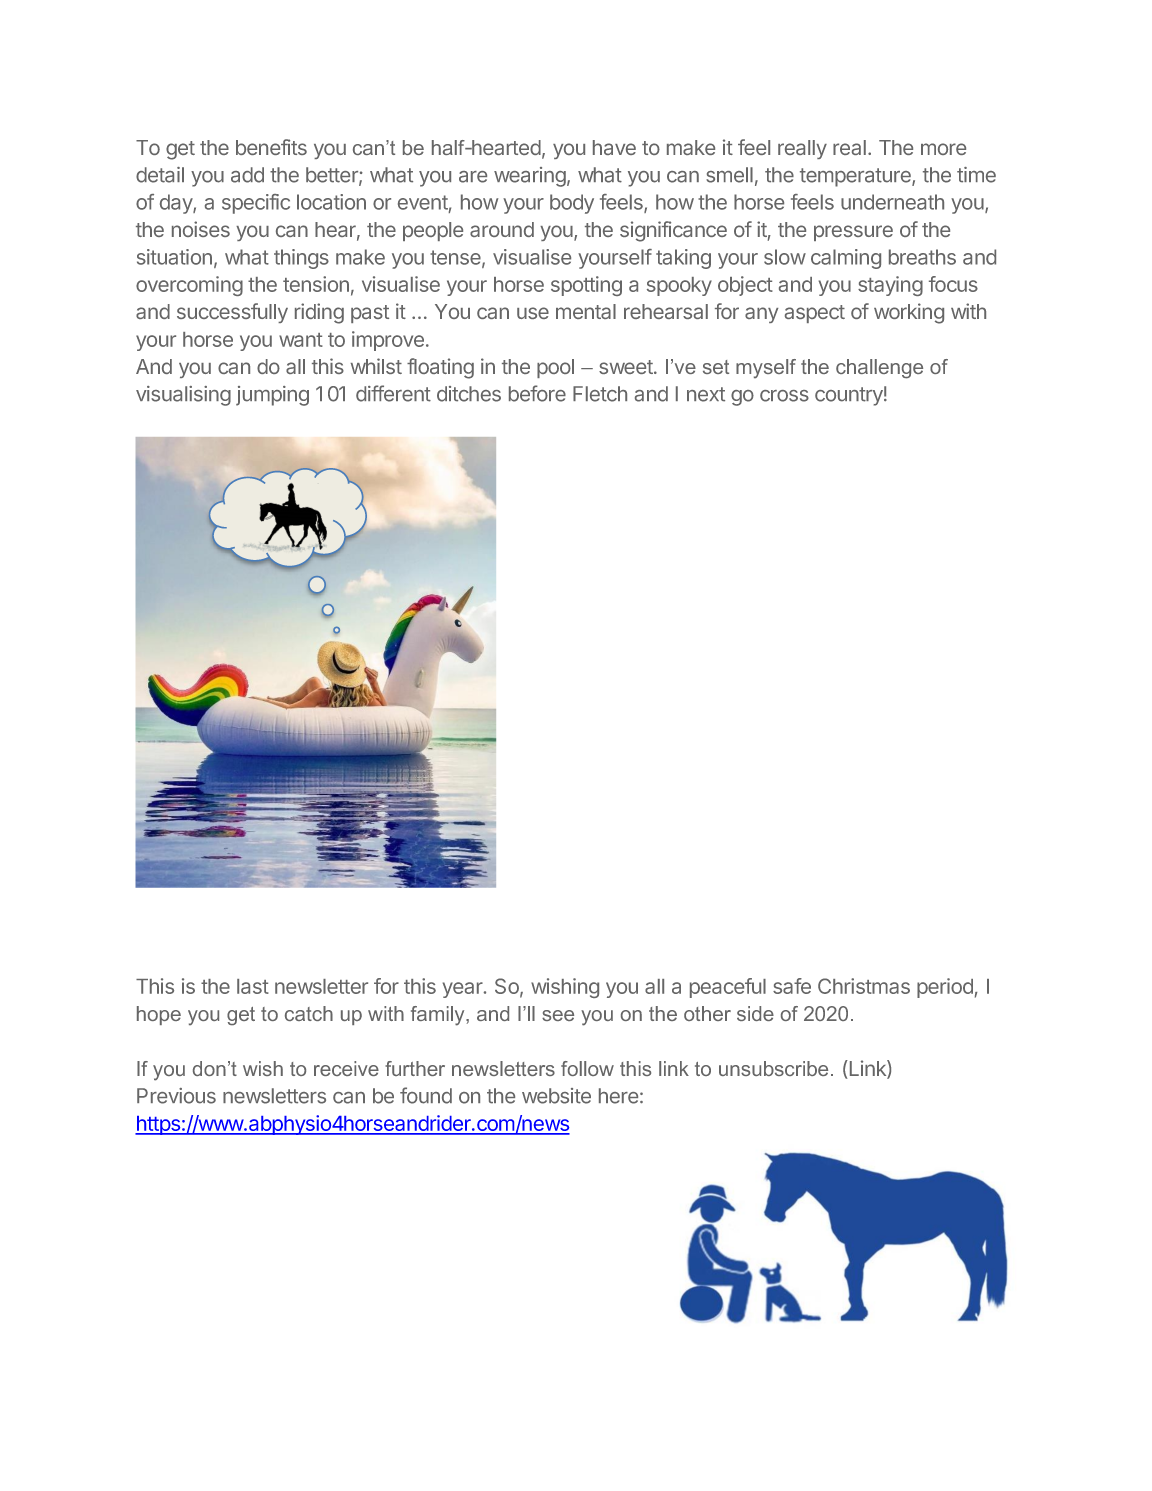  I want to click on visualising, so click(183, 396).
